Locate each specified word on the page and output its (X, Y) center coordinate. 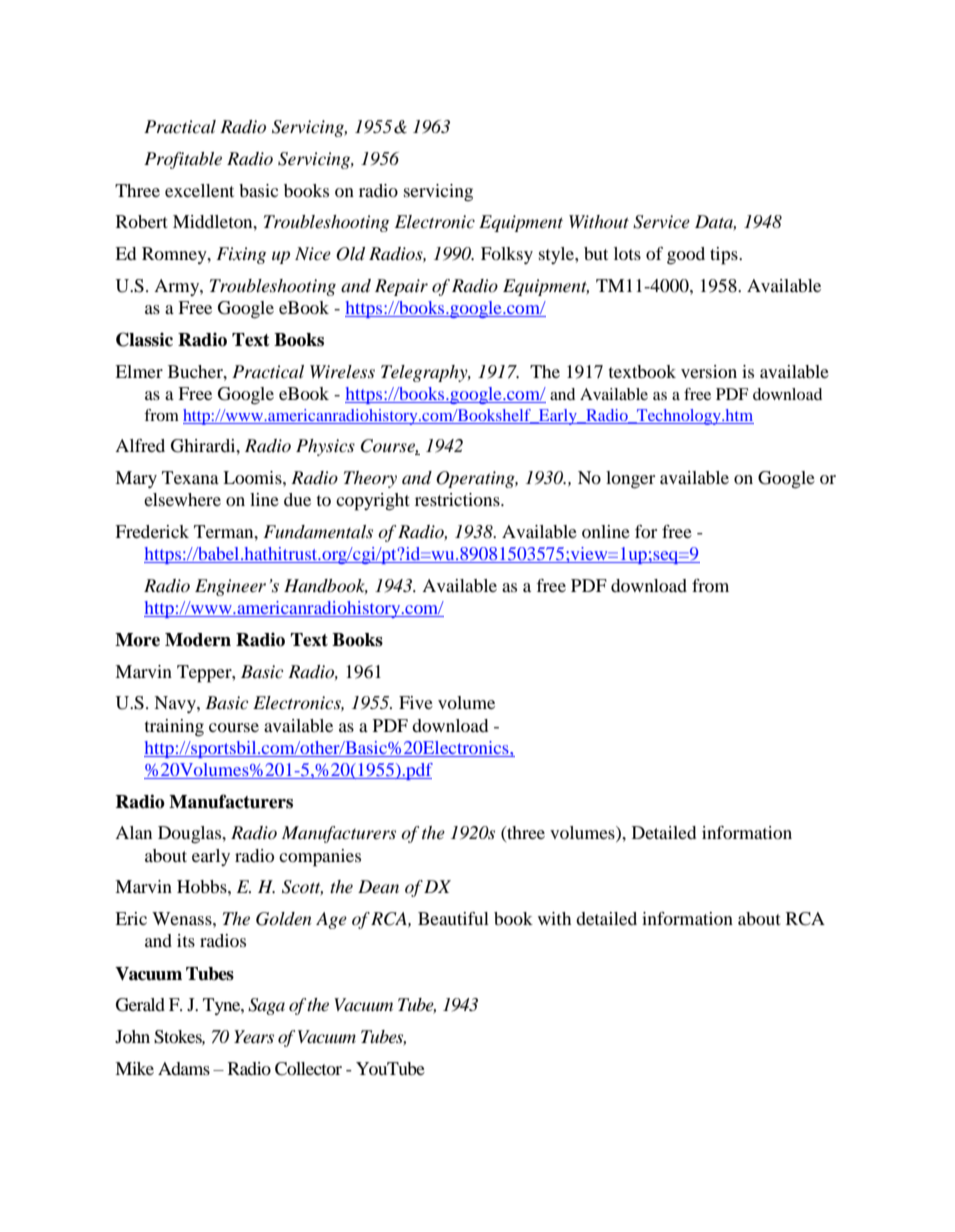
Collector (308, 1069)
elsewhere (182, 499)
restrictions (458, 499)
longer (630, 480)
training (174, 728)
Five (416, 702)
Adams (184, 1068)
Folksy (507, 255)
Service (661, 222)
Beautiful (453, 918)
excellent (199, 190)
